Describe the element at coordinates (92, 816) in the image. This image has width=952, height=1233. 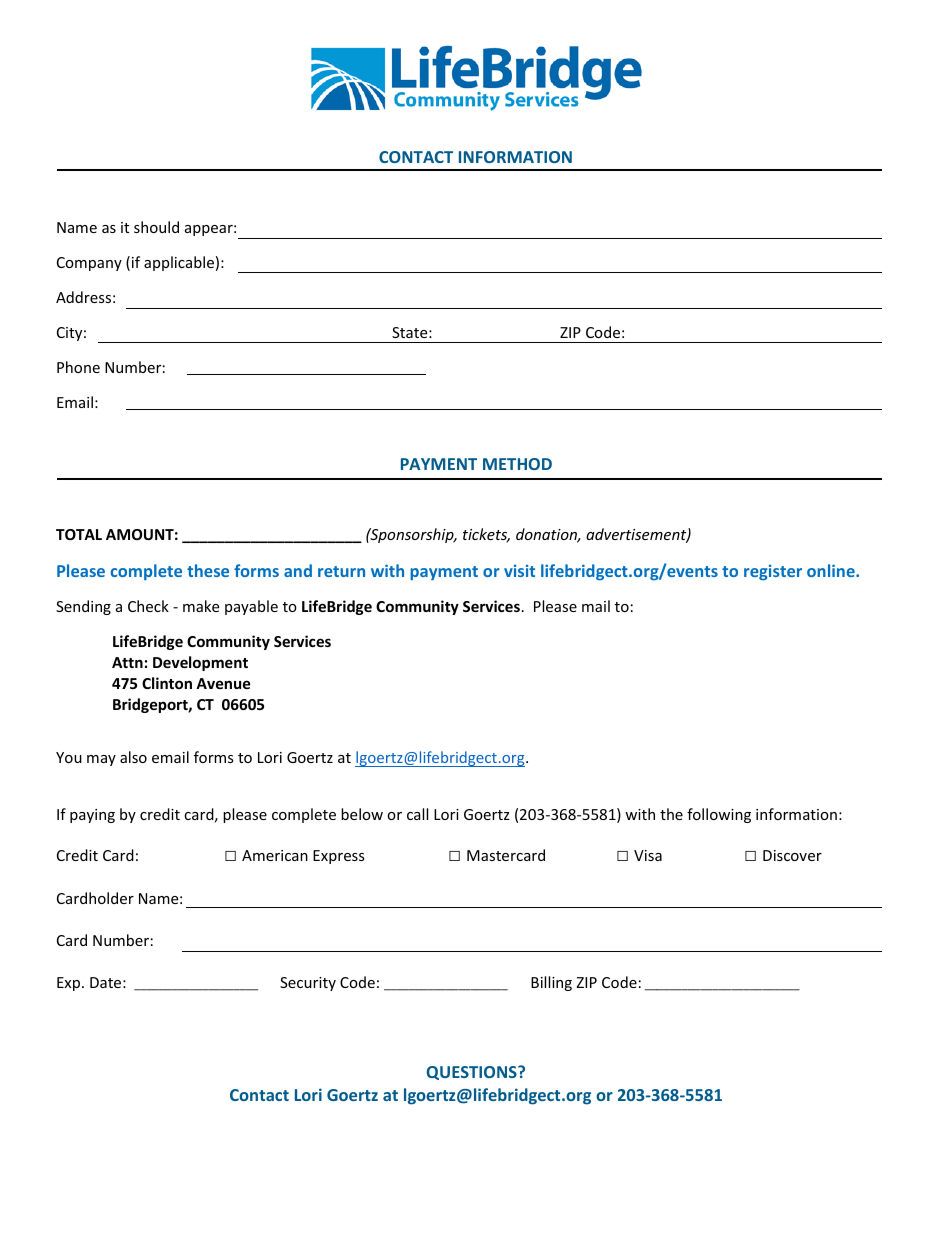
I see `paying` at that location.
